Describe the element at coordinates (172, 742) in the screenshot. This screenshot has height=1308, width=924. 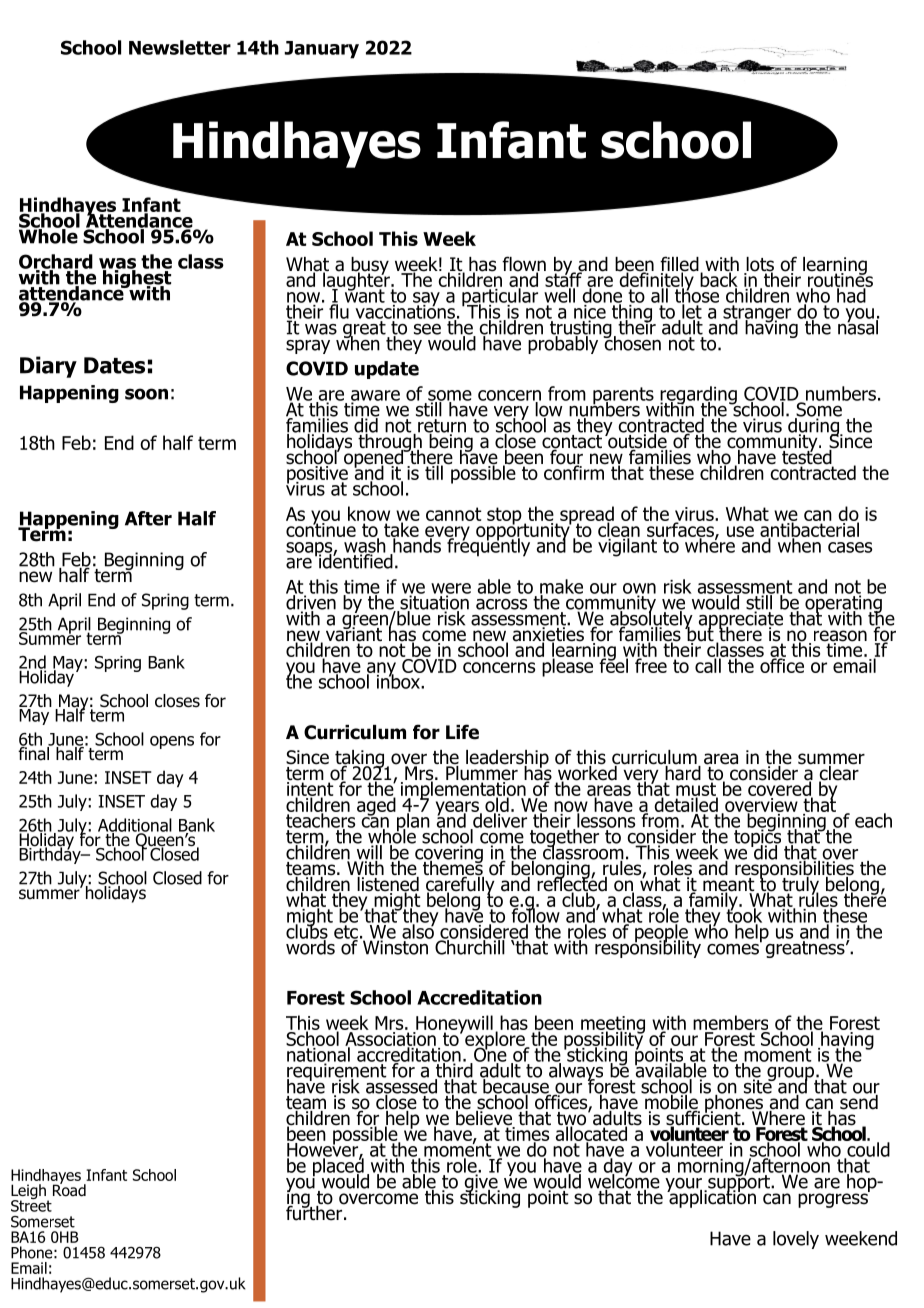
I see `opens` at that location.
